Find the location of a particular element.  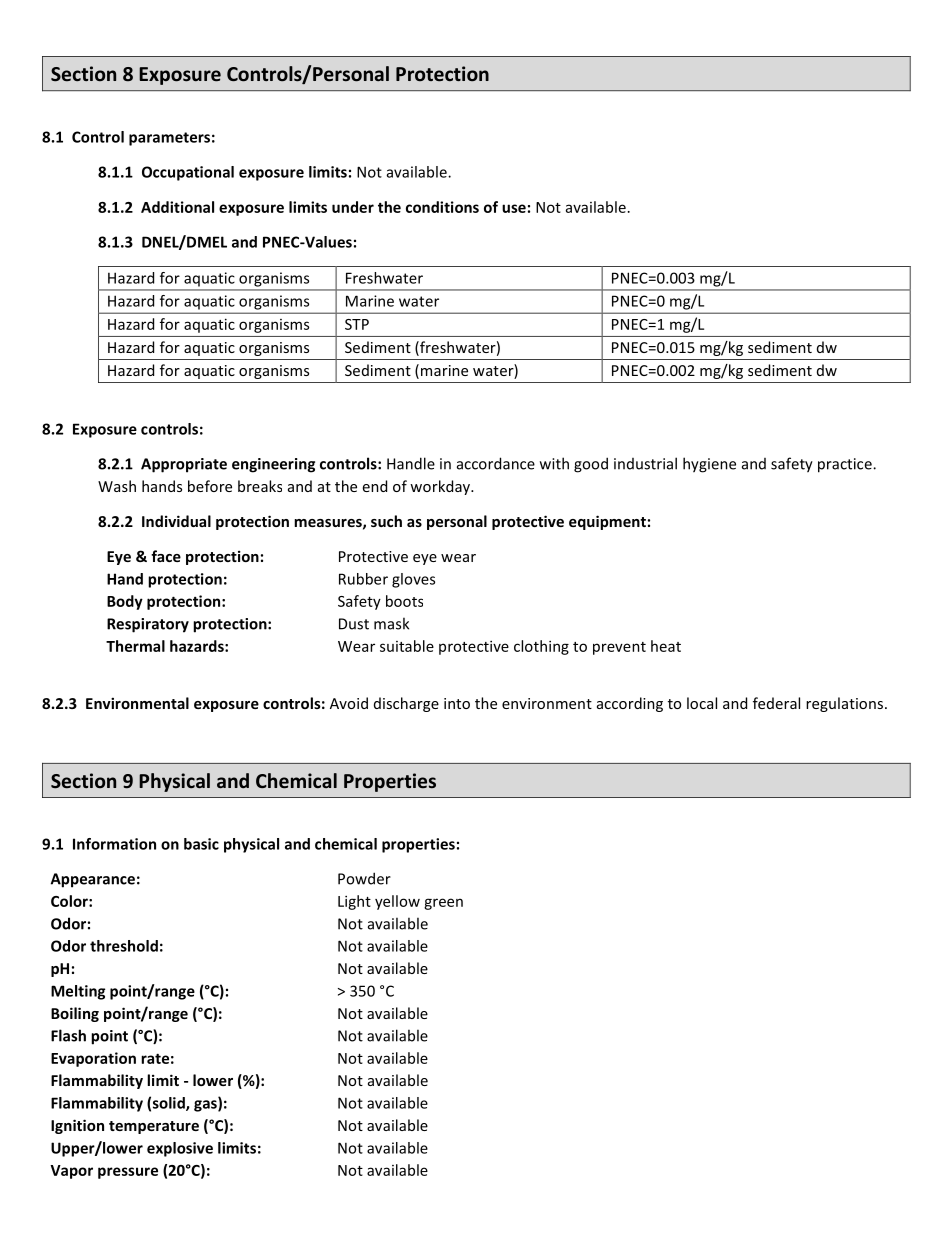

green is located at coordinates (443, 904).
